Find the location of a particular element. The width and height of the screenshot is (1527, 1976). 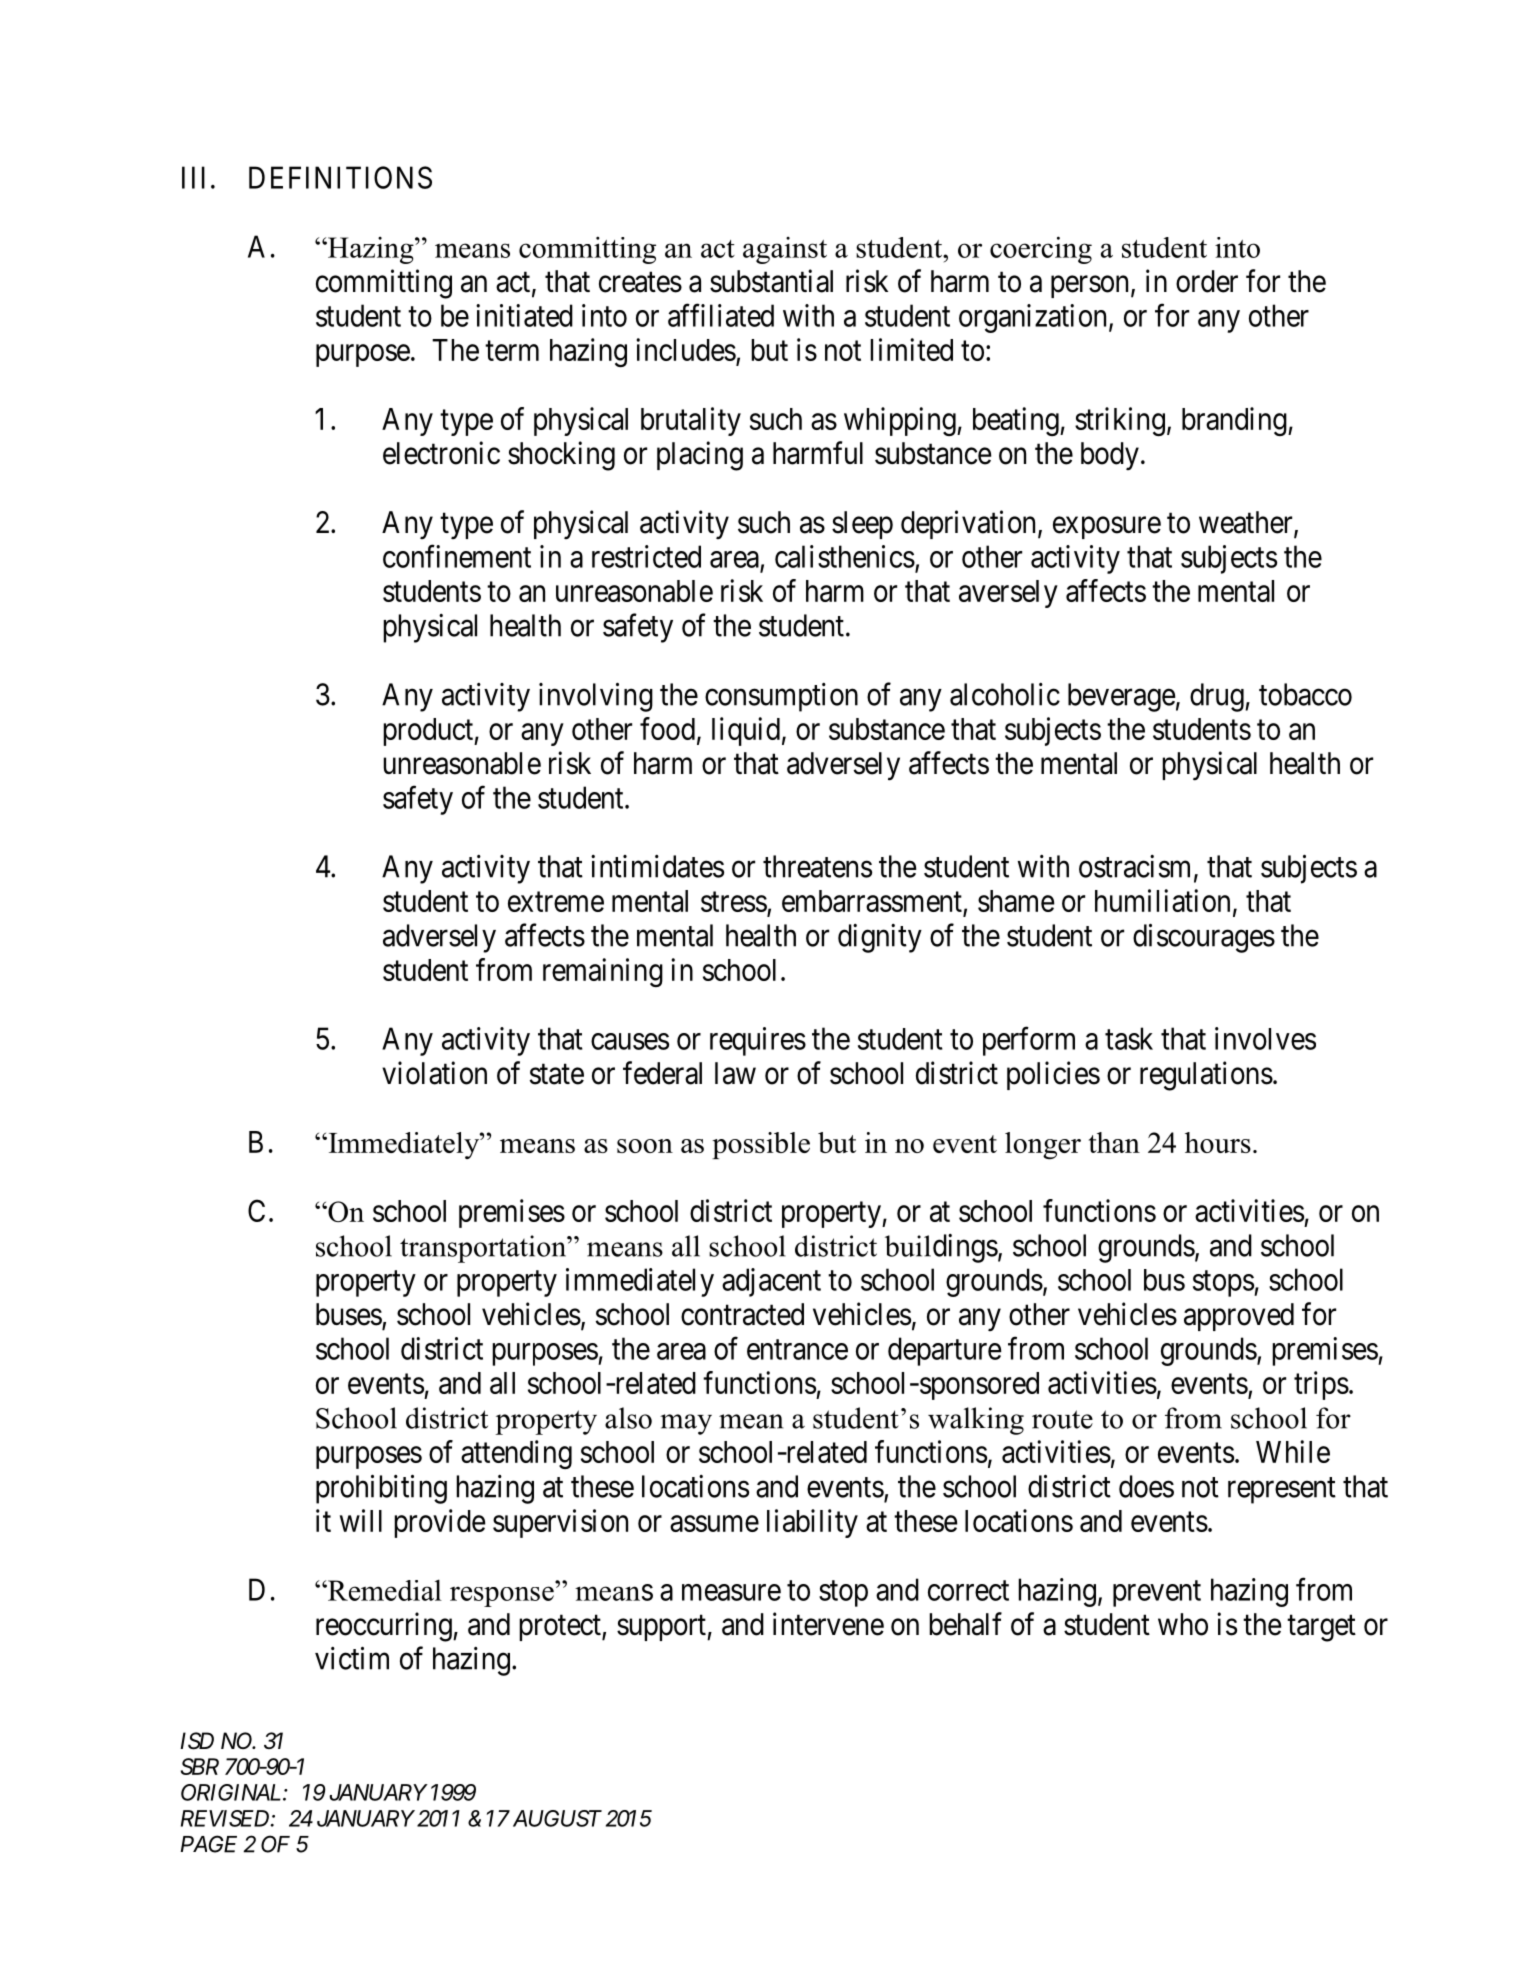

AUGUST is located at coordinates (557, 1818).
